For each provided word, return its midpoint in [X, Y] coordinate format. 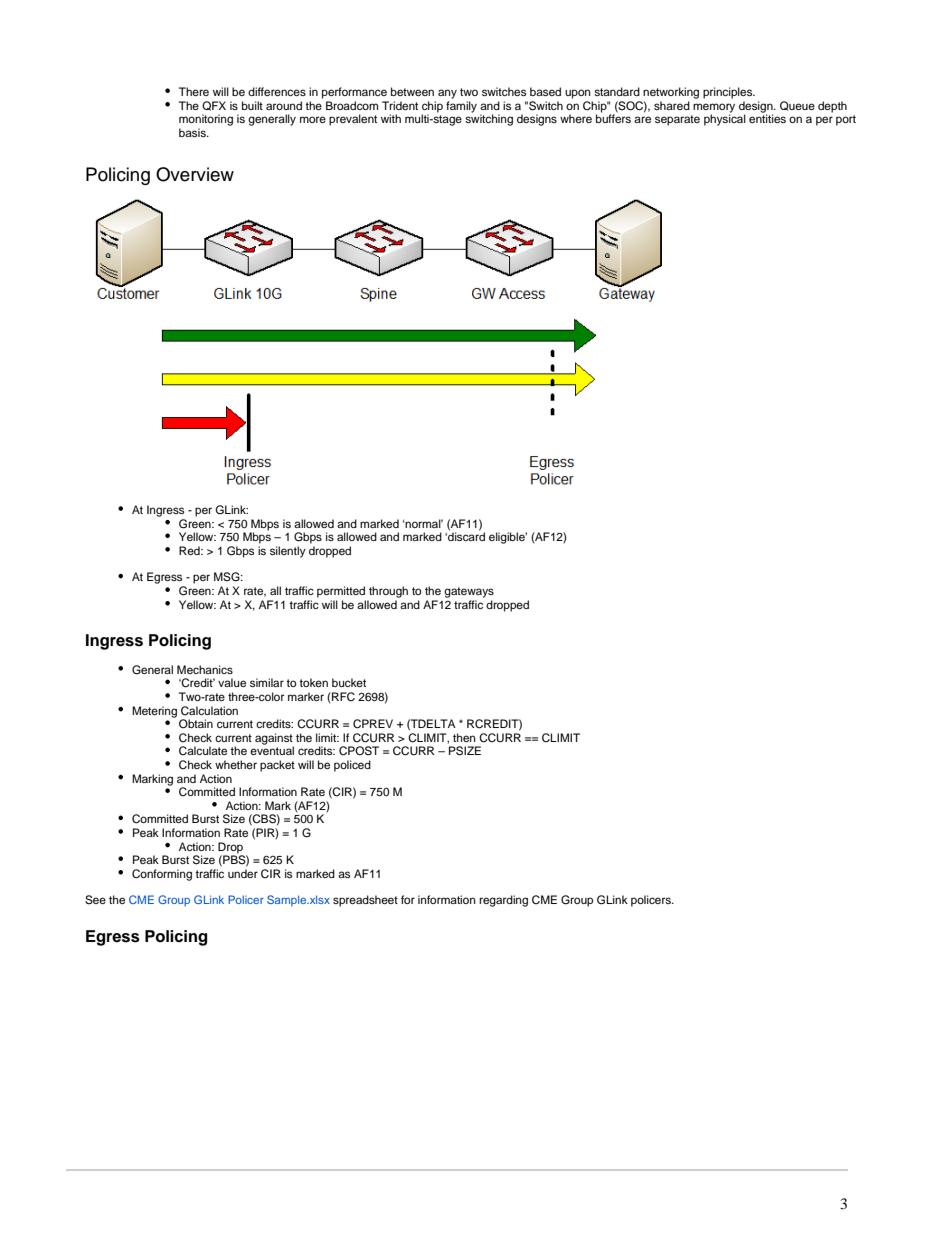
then [464, 737]
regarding [503, 901]
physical [725, 119]
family [461, 107]
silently [288, 552]
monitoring [206, 120]
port [846, 120]
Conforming [162, 875]
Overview [195, 174]
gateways [469, 592]
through [388, 592]
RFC [342, 697]
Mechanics [205, 669]
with [391, 118]
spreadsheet [365, 901]
